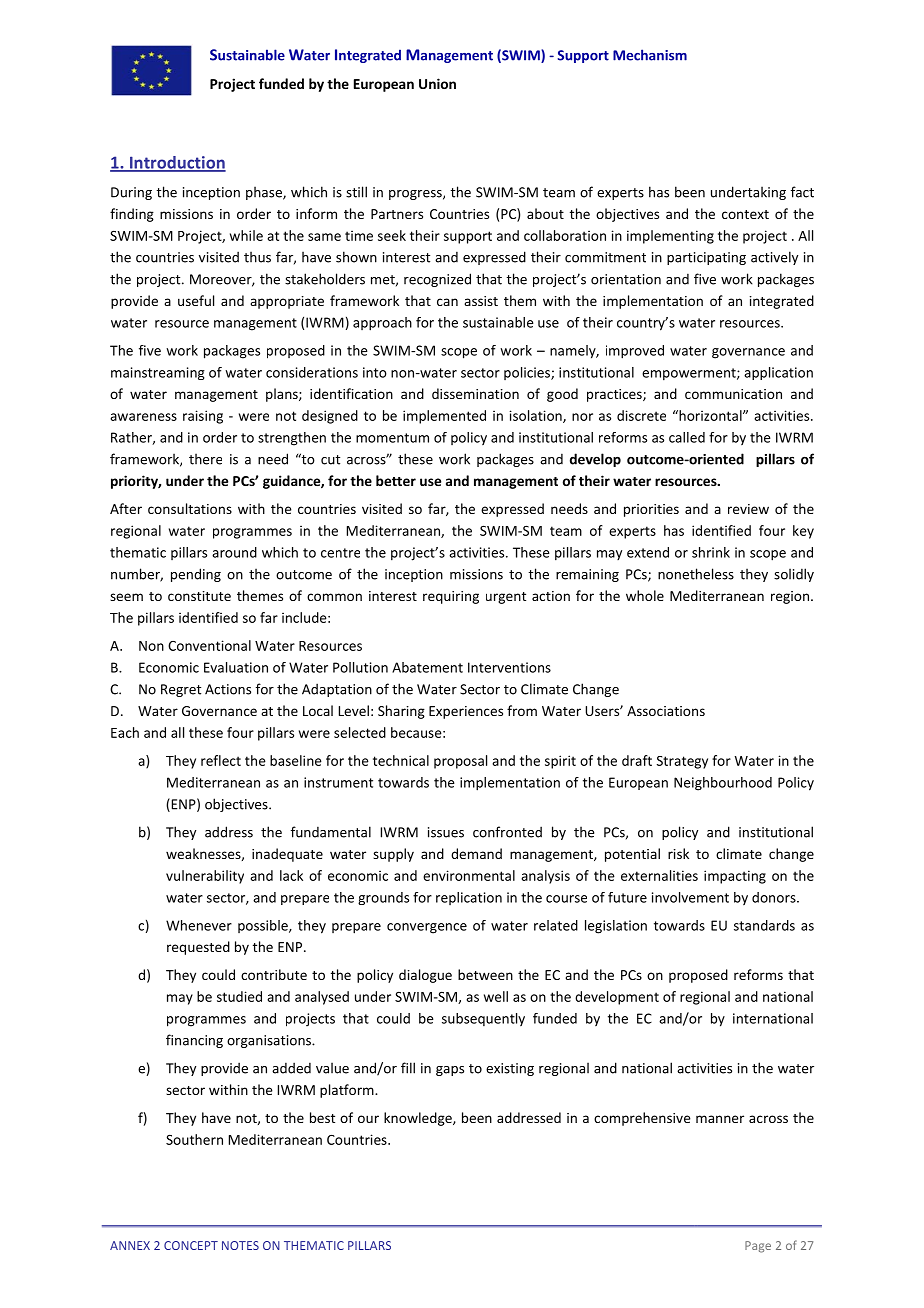 Image resolution: width=924 pixels, height=1308 pixels. What do you see at coordinates (176, 163) in the screenshot?
I see `Introduction` at bounding box center [176, 163].
